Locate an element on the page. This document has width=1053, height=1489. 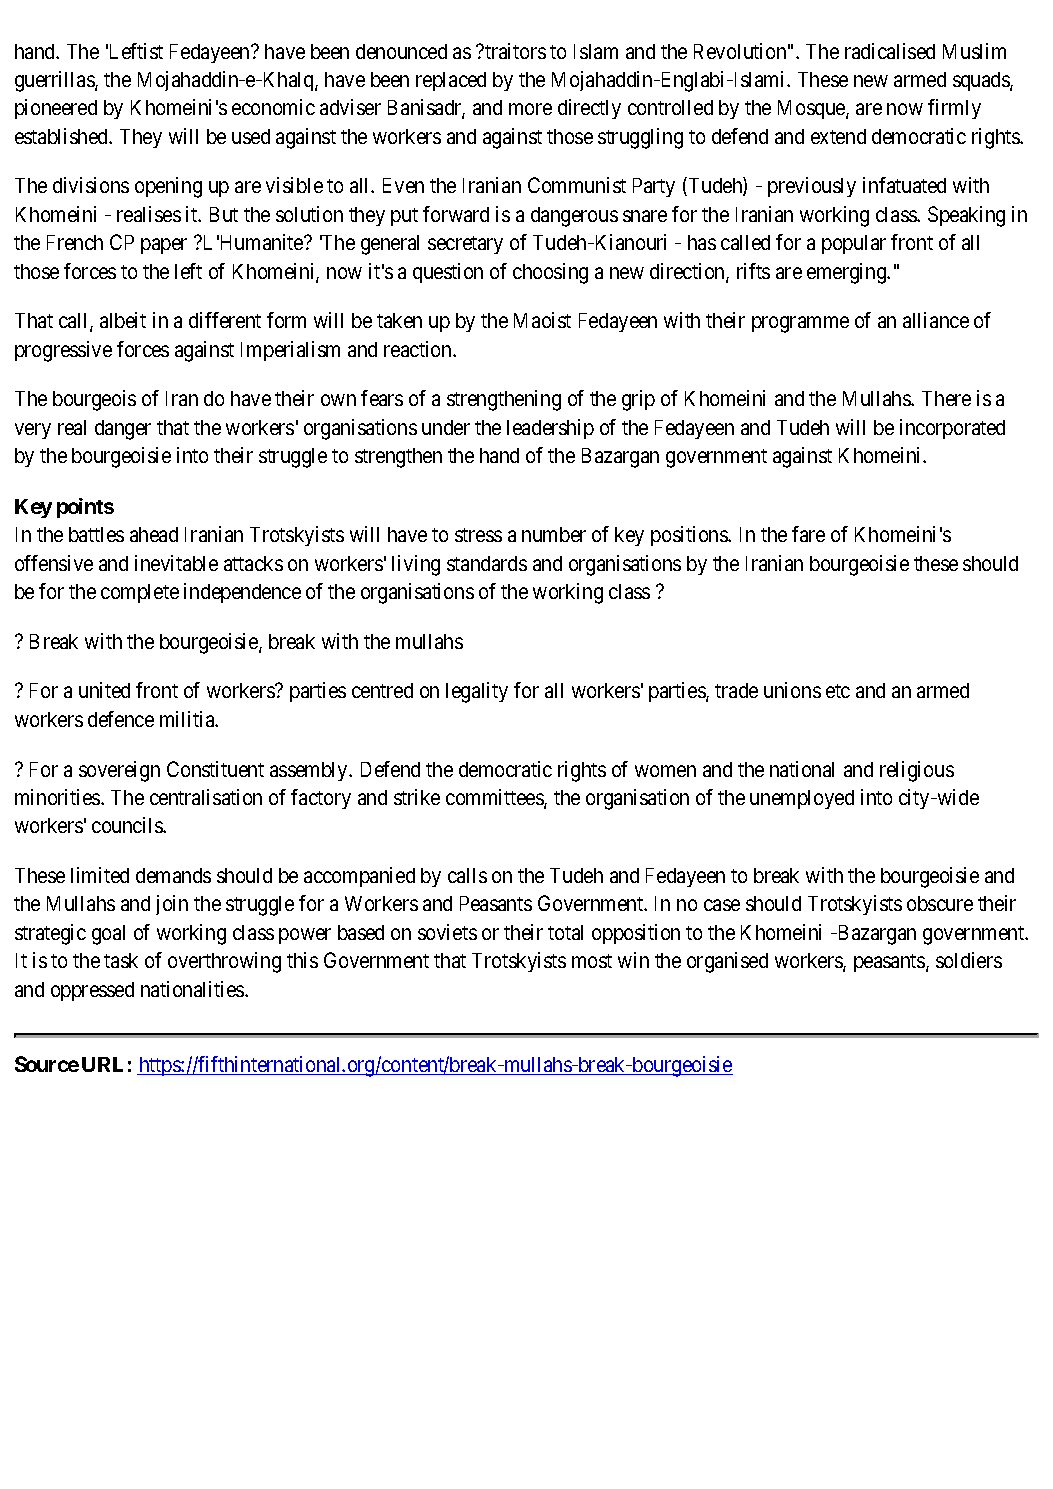
most is located at coordinates (592, 961).
